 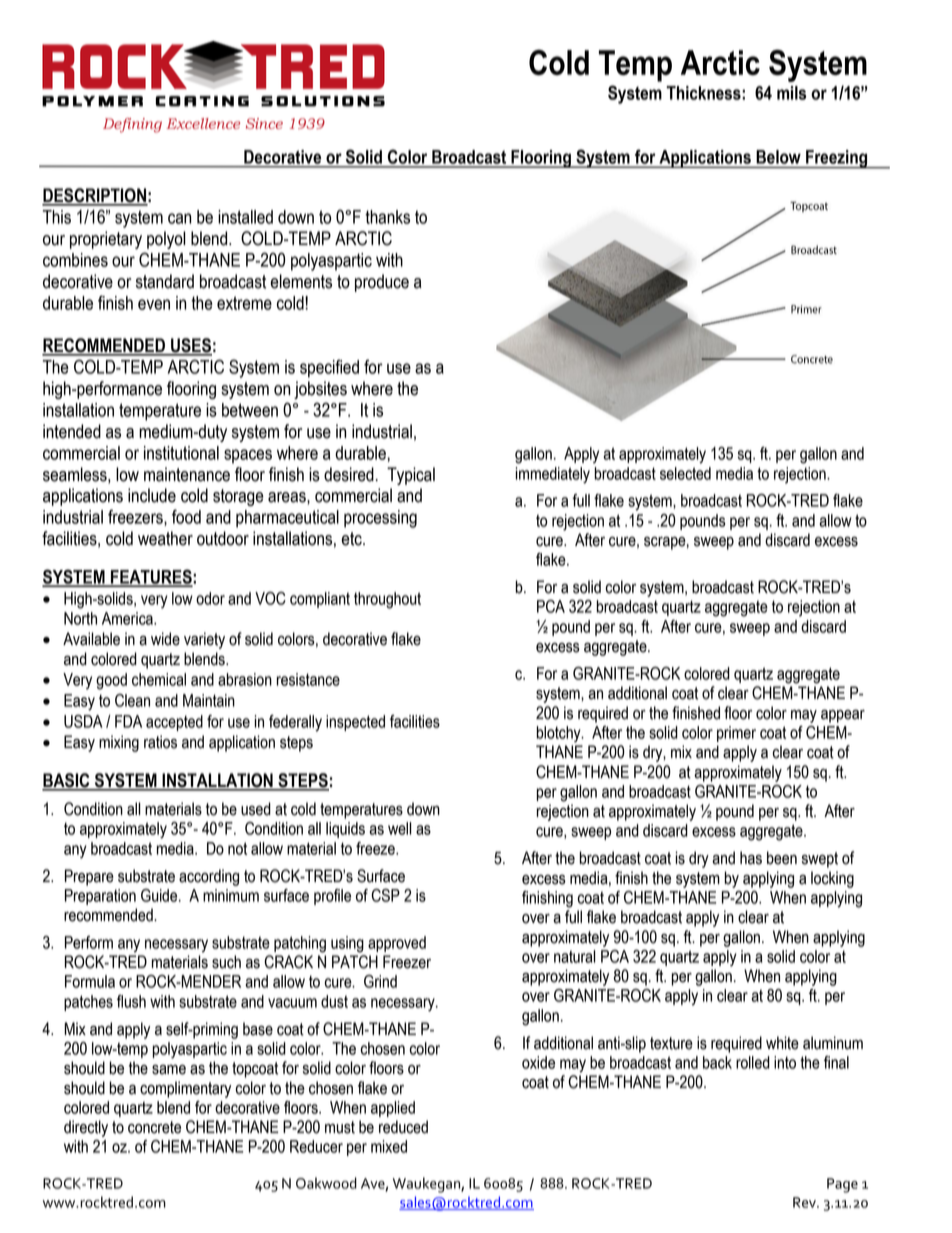 I want to click on concrete, so click(x=154, y=1127).
